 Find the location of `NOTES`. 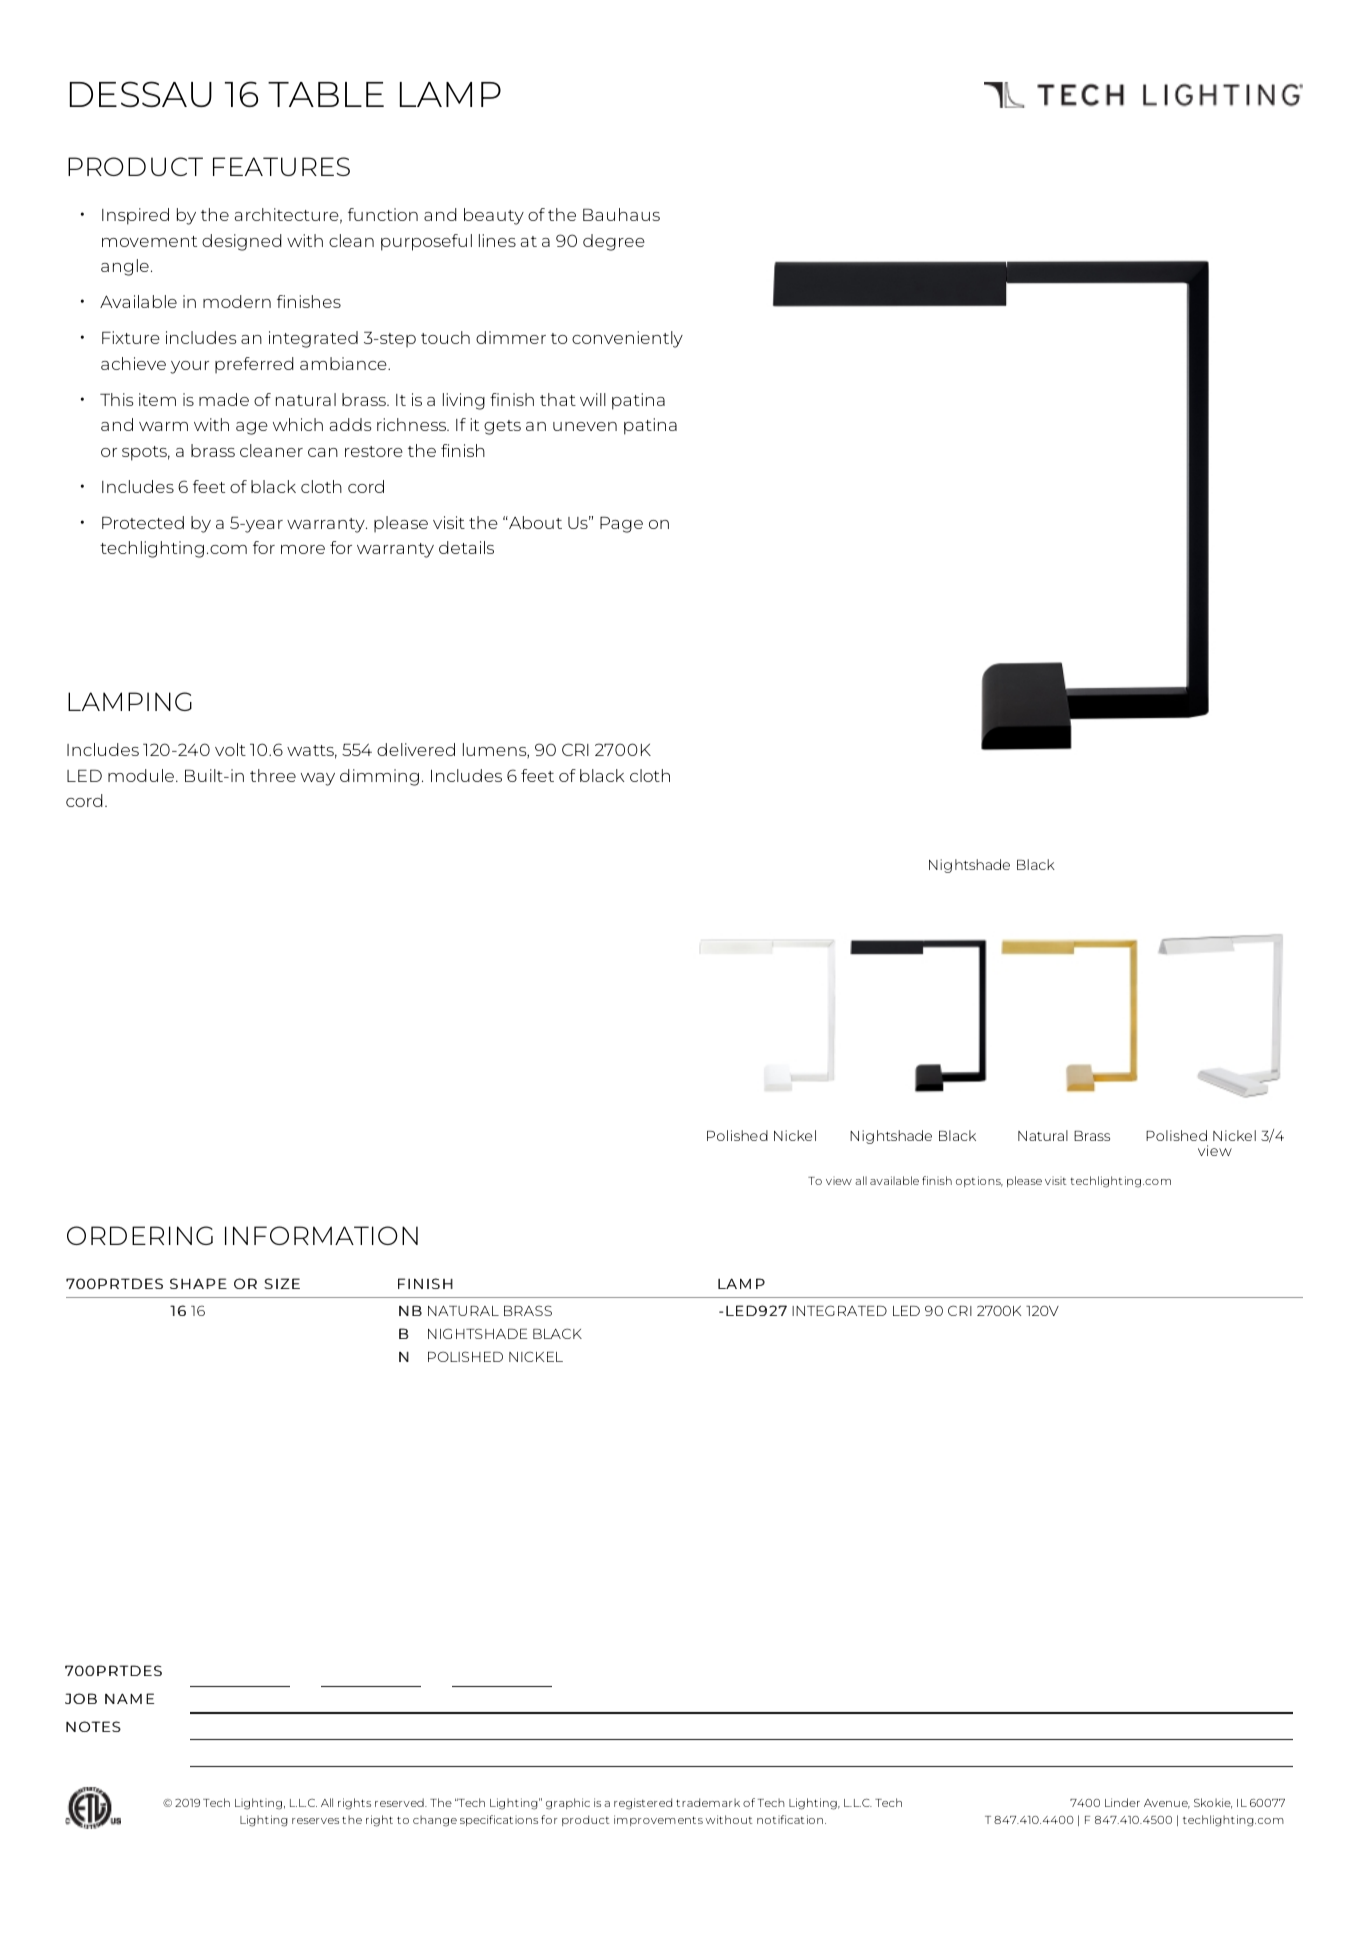

NOTES is located at coordinates (93, 1726).
